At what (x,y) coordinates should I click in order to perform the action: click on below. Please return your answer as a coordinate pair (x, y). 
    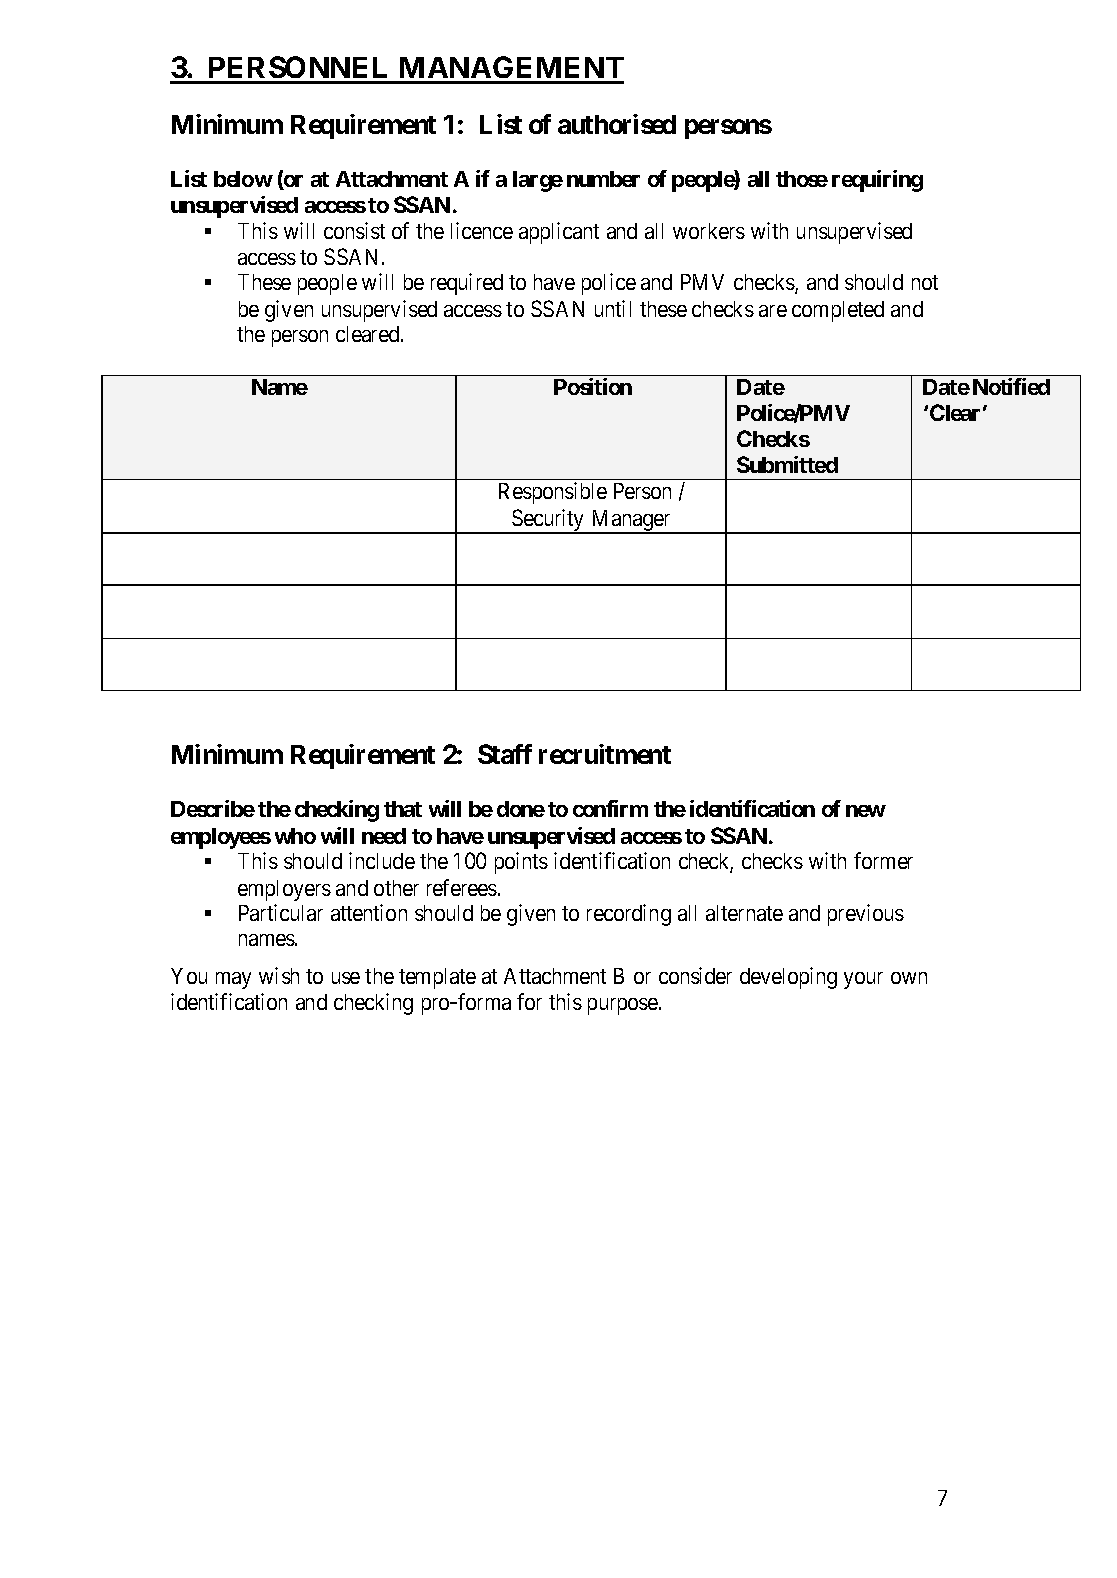
    Looking at the image, I should click on (243, 179).
